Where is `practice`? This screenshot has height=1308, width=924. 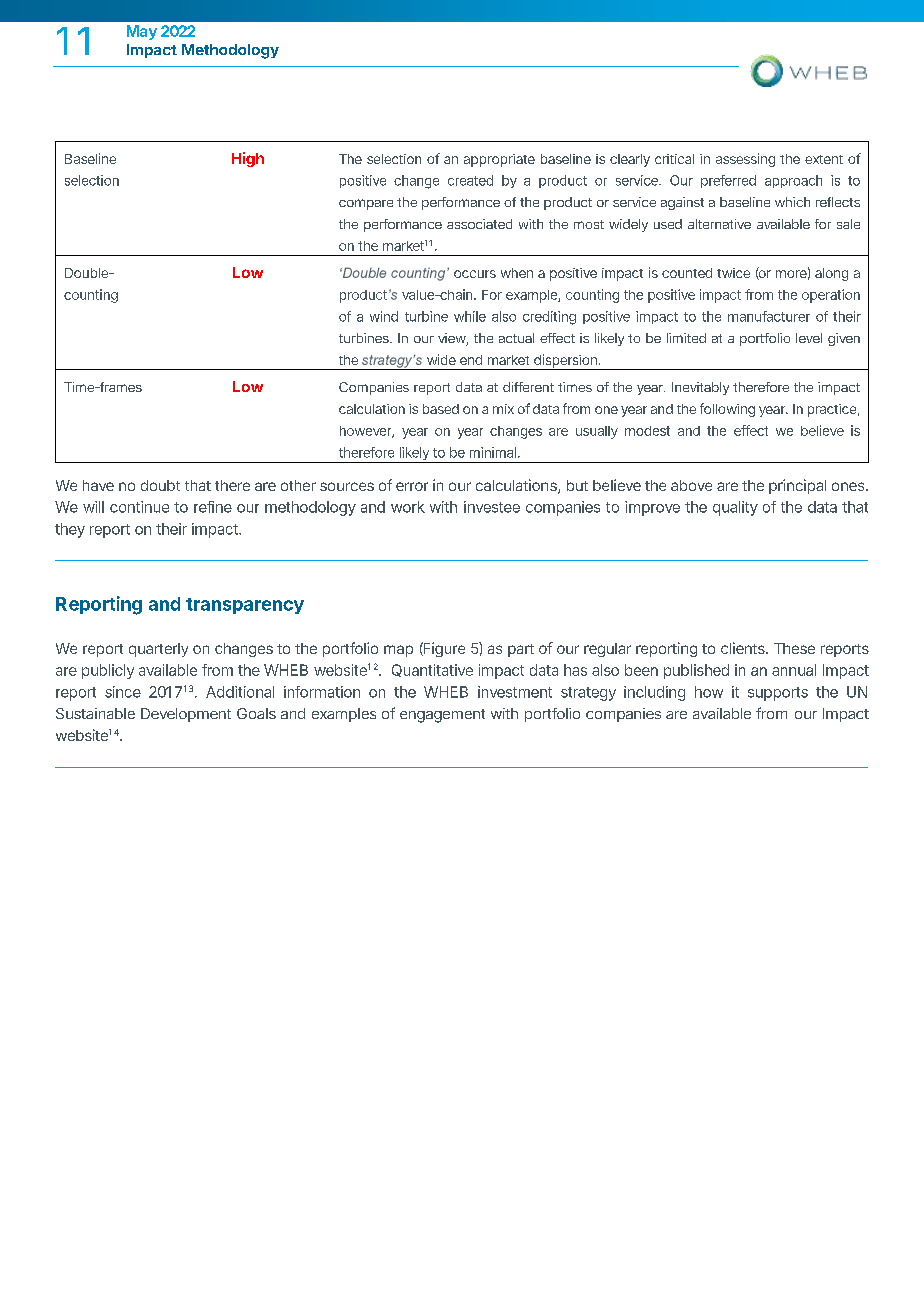
practice is located at coordinates (832, 410).
